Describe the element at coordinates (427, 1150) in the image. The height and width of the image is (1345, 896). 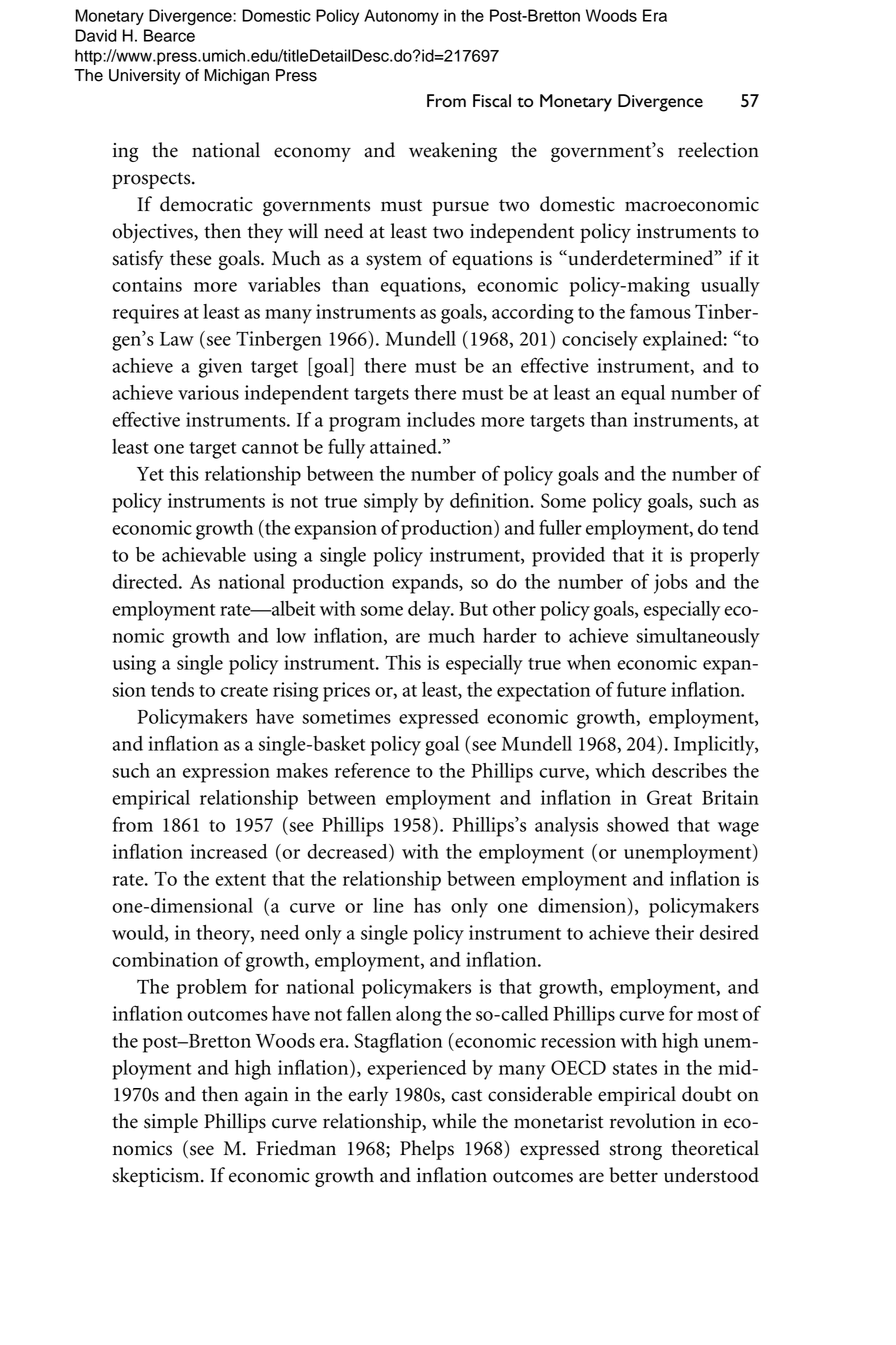
I see `Phelps` at that location.
